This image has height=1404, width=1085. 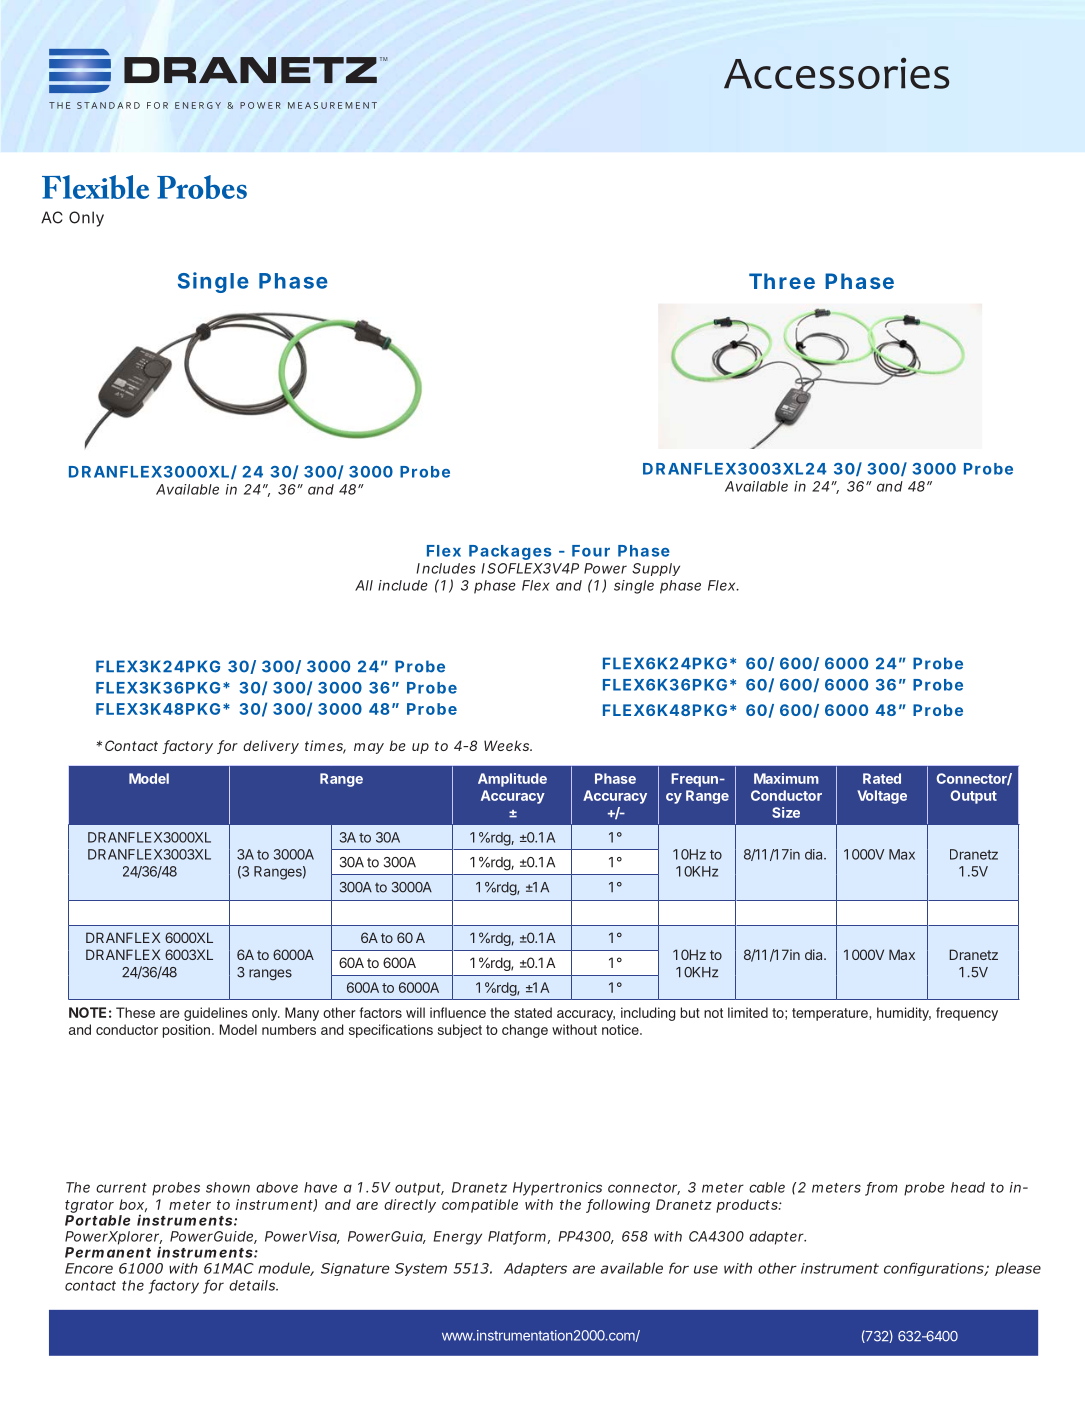 I want to click on Supply, so click(x=656, y=569).
